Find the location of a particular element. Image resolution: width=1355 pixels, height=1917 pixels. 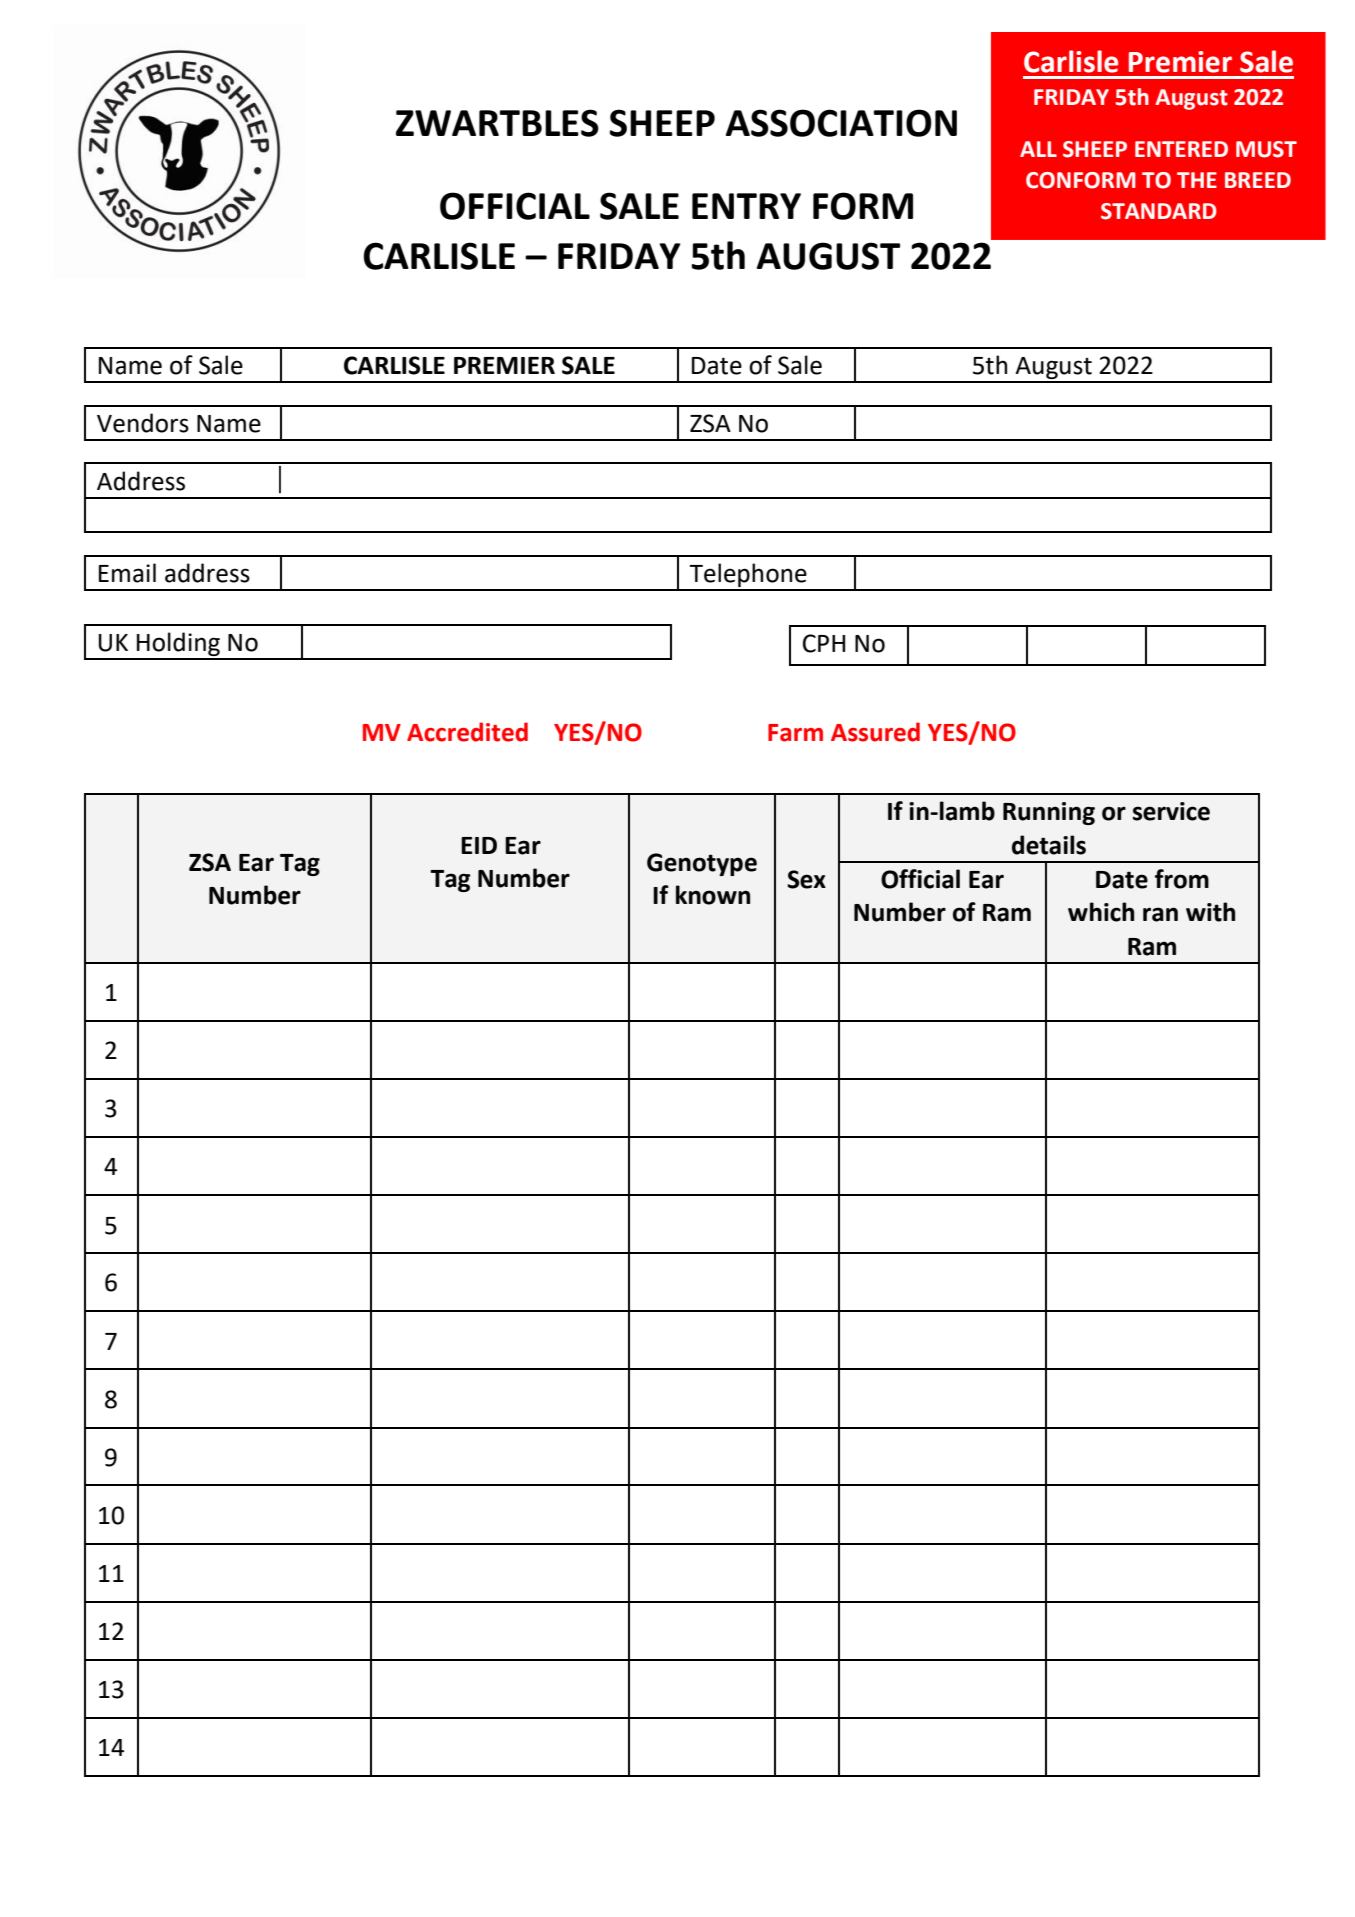

known is located at coordinates (713, 895).
